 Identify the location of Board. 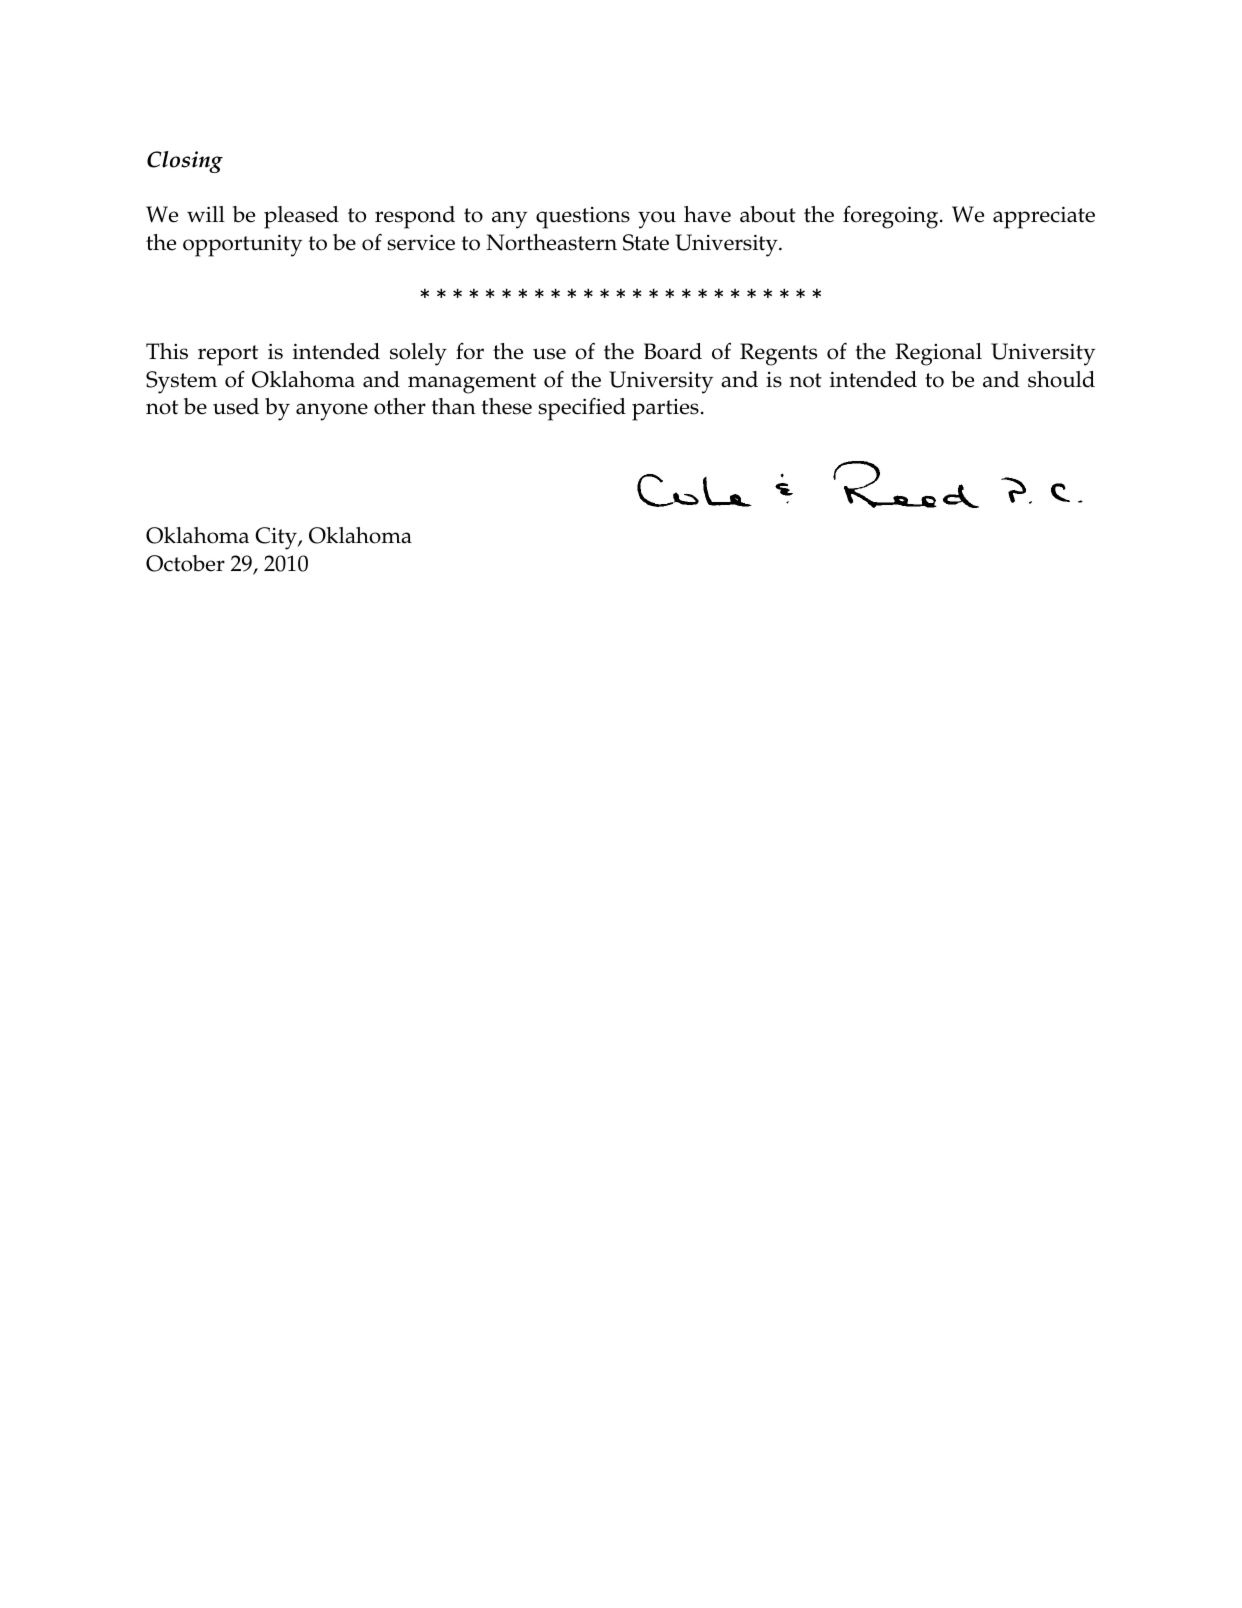
(673, 351).
